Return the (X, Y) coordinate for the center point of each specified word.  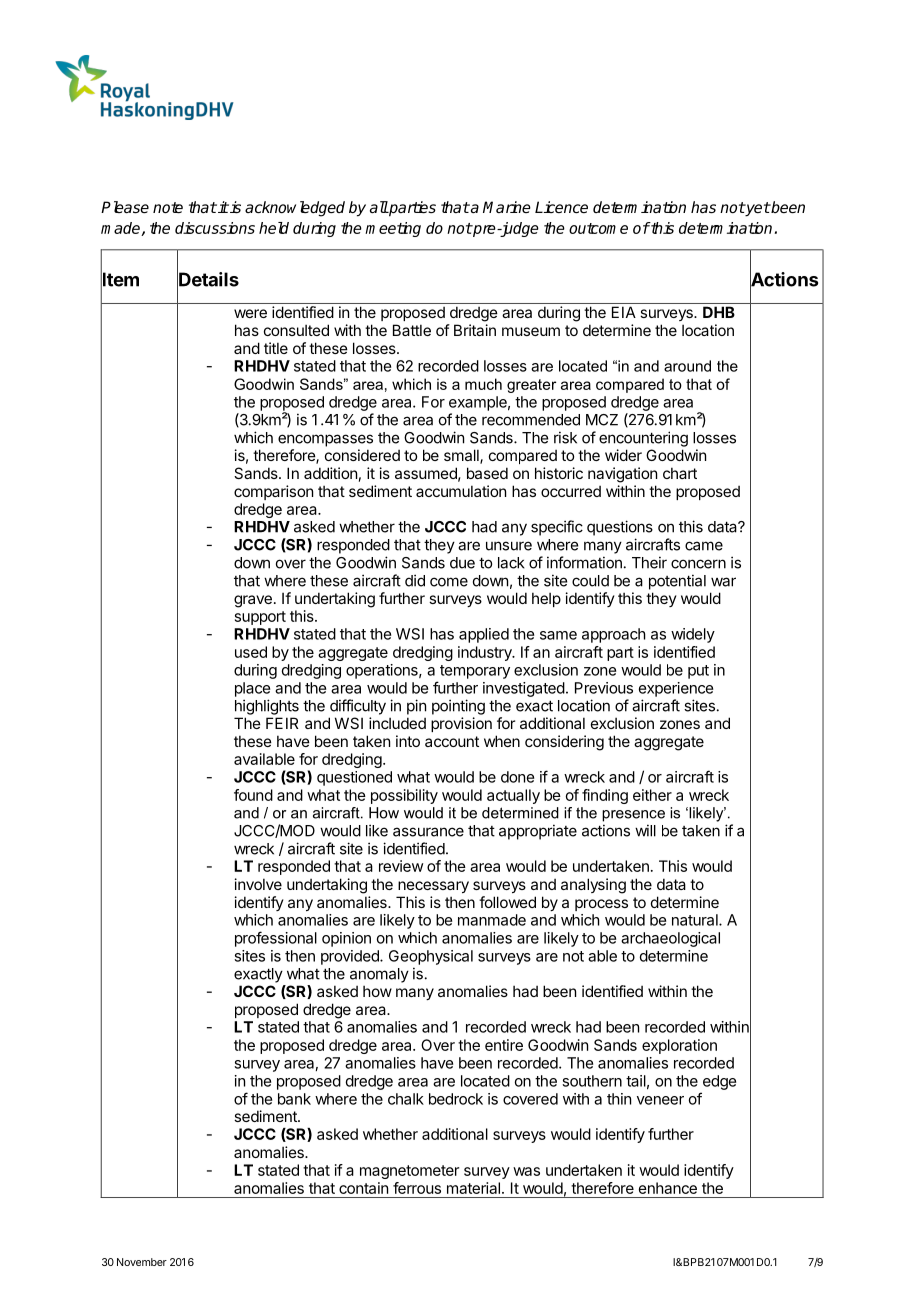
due (462, 563)
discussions (215, 228)
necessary (433, 887)
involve (258, 884)
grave (253, 601)
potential (677, 582)
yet (757, 209)
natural (696, 920)
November (142, 1262)
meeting (393, 229)
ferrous (417, 1188)
